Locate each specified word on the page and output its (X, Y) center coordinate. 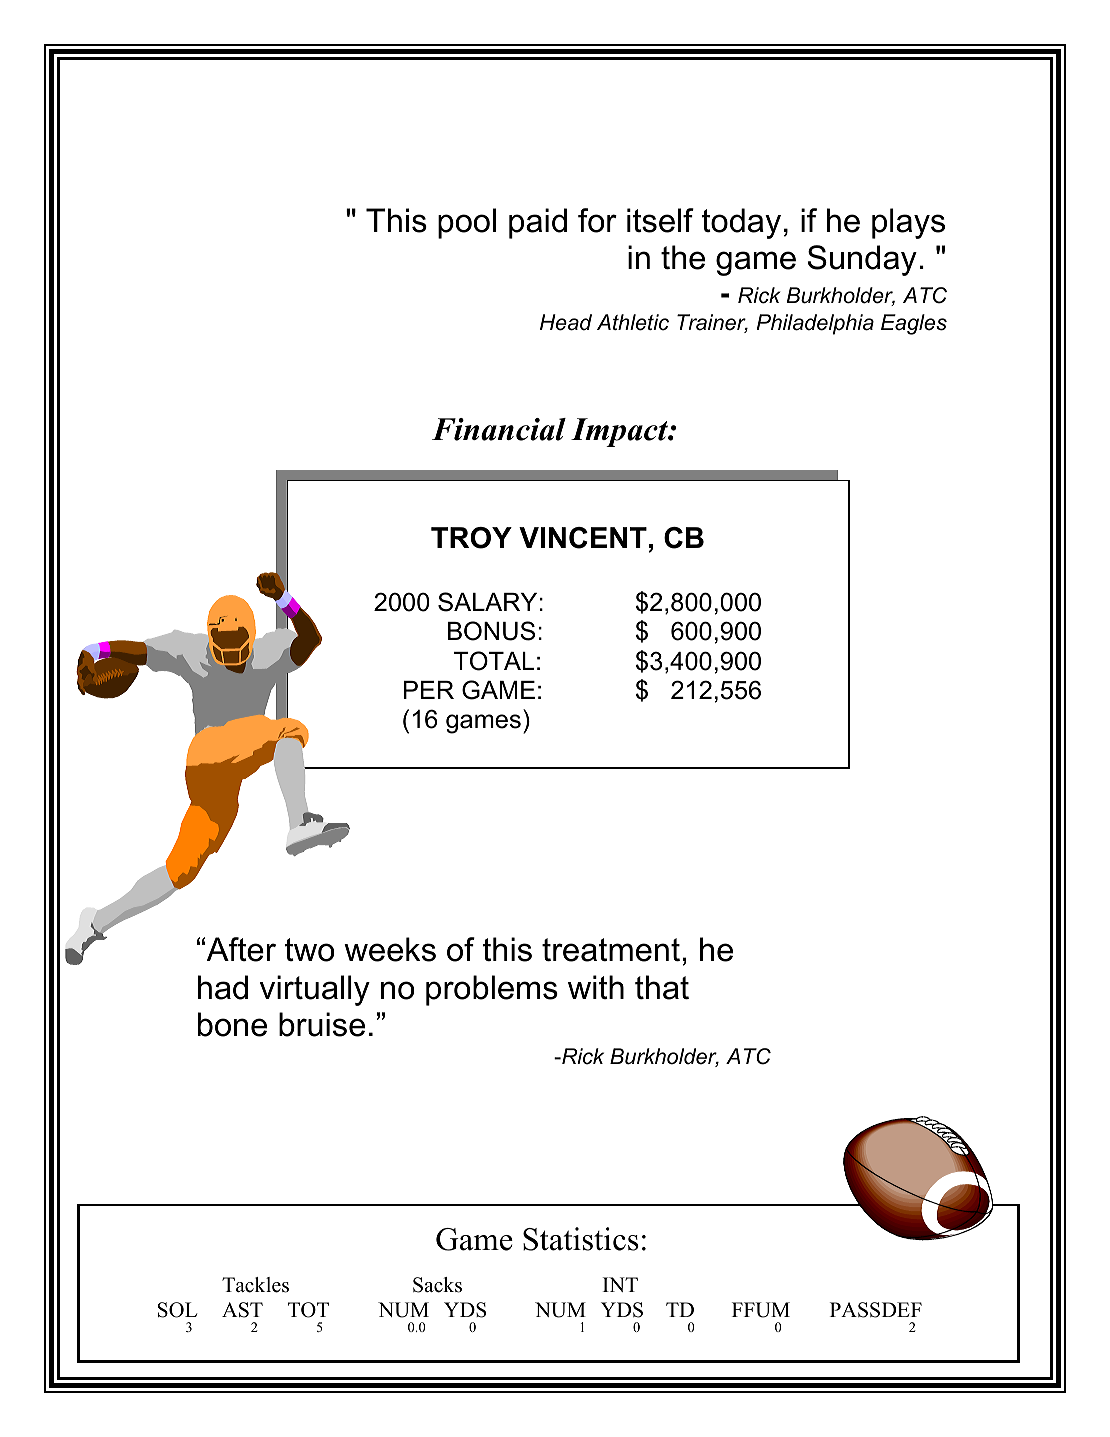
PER (429, 690)
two (309, 950)
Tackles (255, 1285)
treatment (611, 950)
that (662, 987)
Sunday (862, 260)
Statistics (581, 1239)
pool (467, 223)
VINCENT (583, 538)
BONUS (491, 631)
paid (538, 223)
